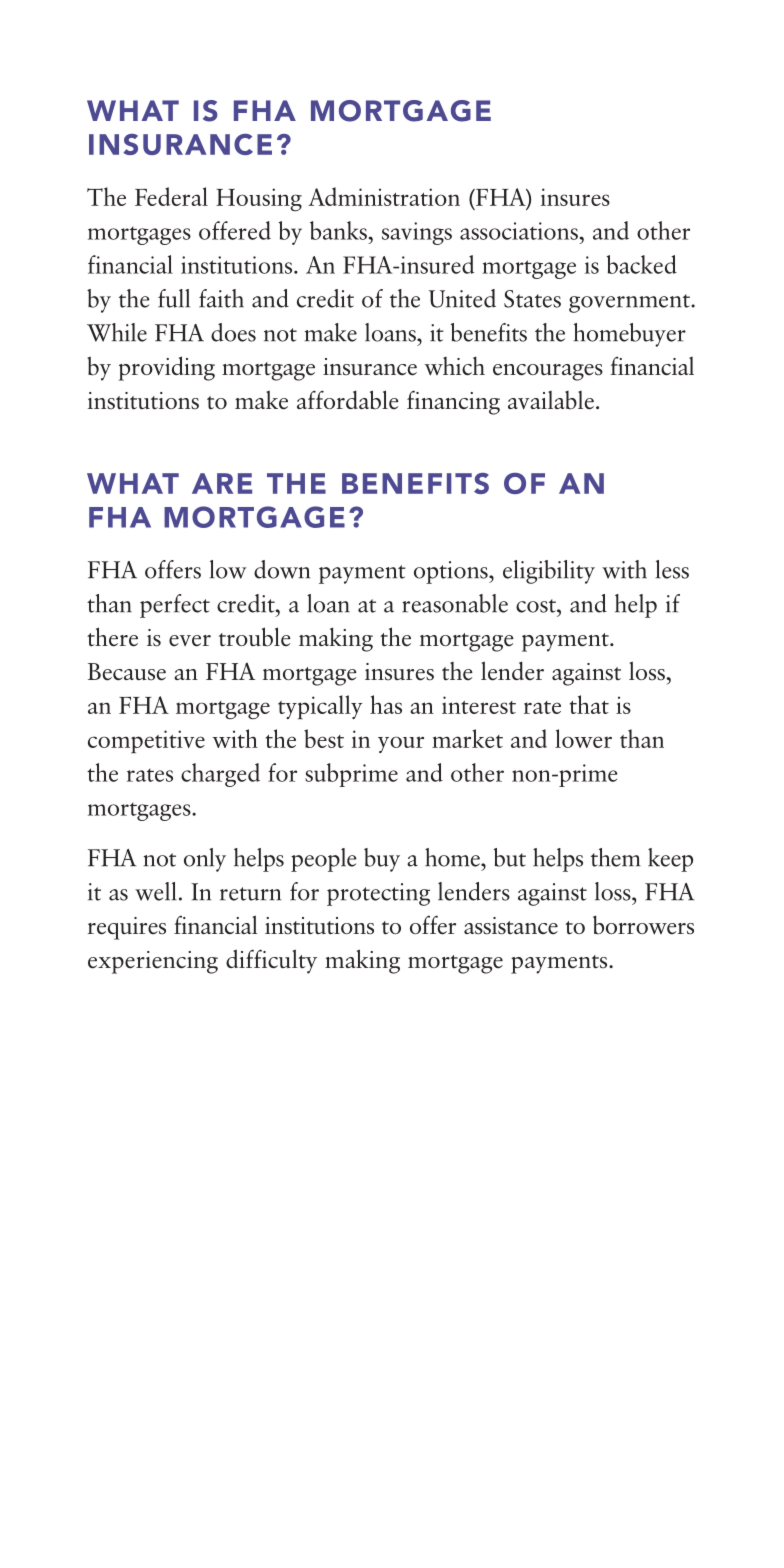  Describe the element at coordinates (190, 641) in the page. I see `ever` at that location.
